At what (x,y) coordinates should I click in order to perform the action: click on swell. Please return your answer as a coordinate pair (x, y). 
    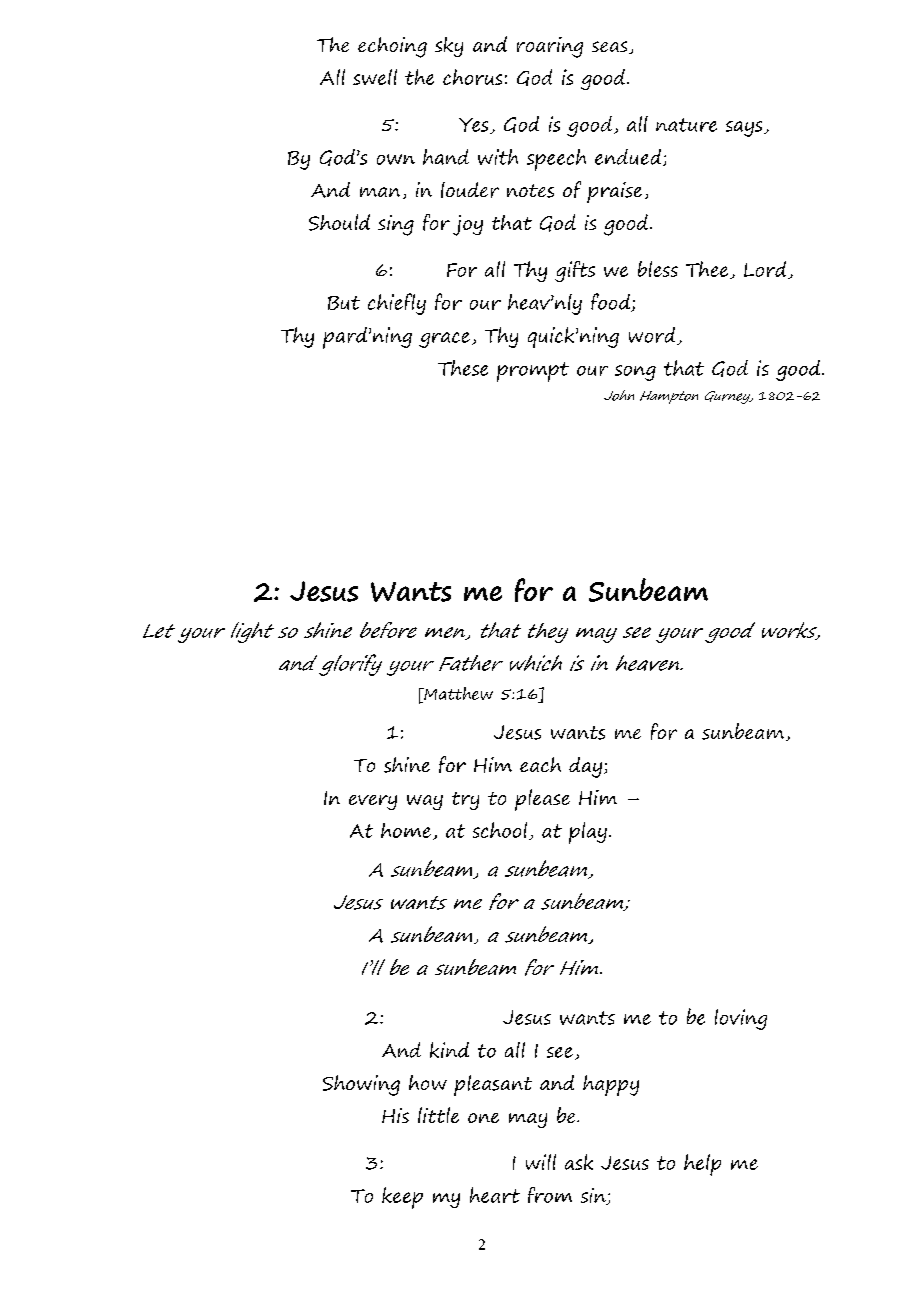
    Looking at the image, I should click on (375, 77).
